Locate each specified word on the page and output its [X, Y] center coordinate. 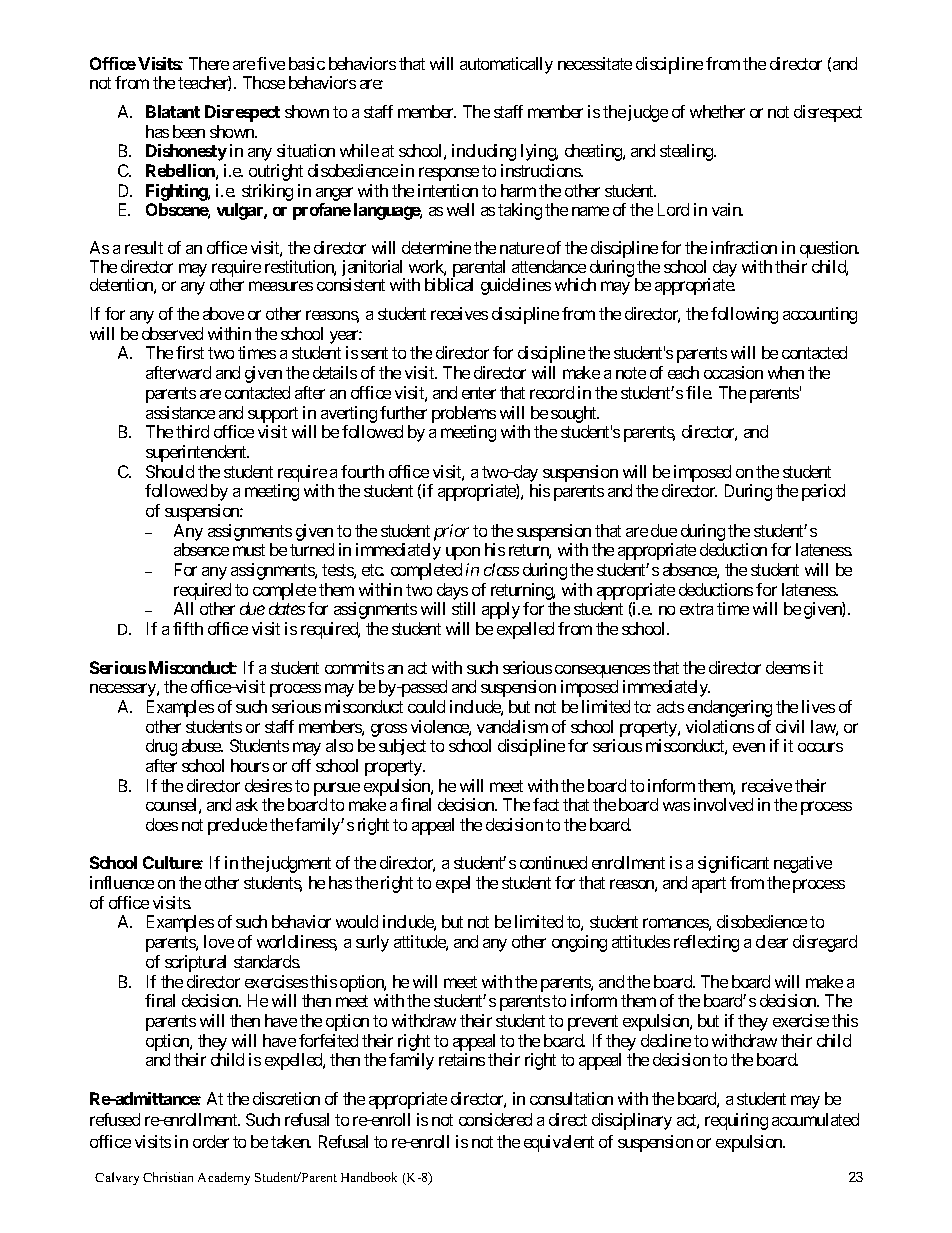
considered [495, 1119]
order [211, 1141]
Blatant [173, 111]
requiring [736, 1121]
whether [717, 111]
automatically [506, 65]
